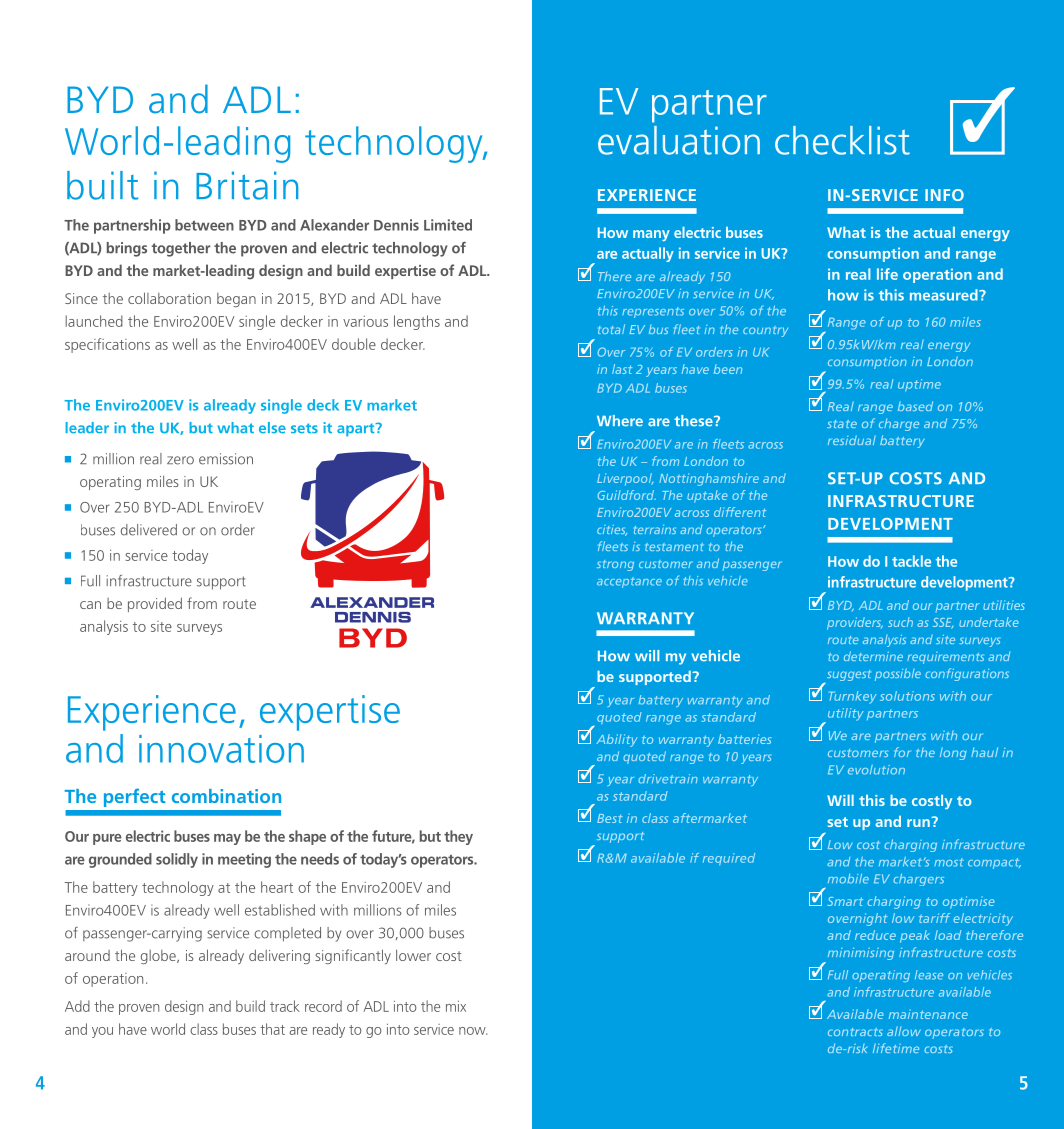  What do you see at coordinates (911, 561) in the page?
I see `tackle` at bounding box center [911, 561].
